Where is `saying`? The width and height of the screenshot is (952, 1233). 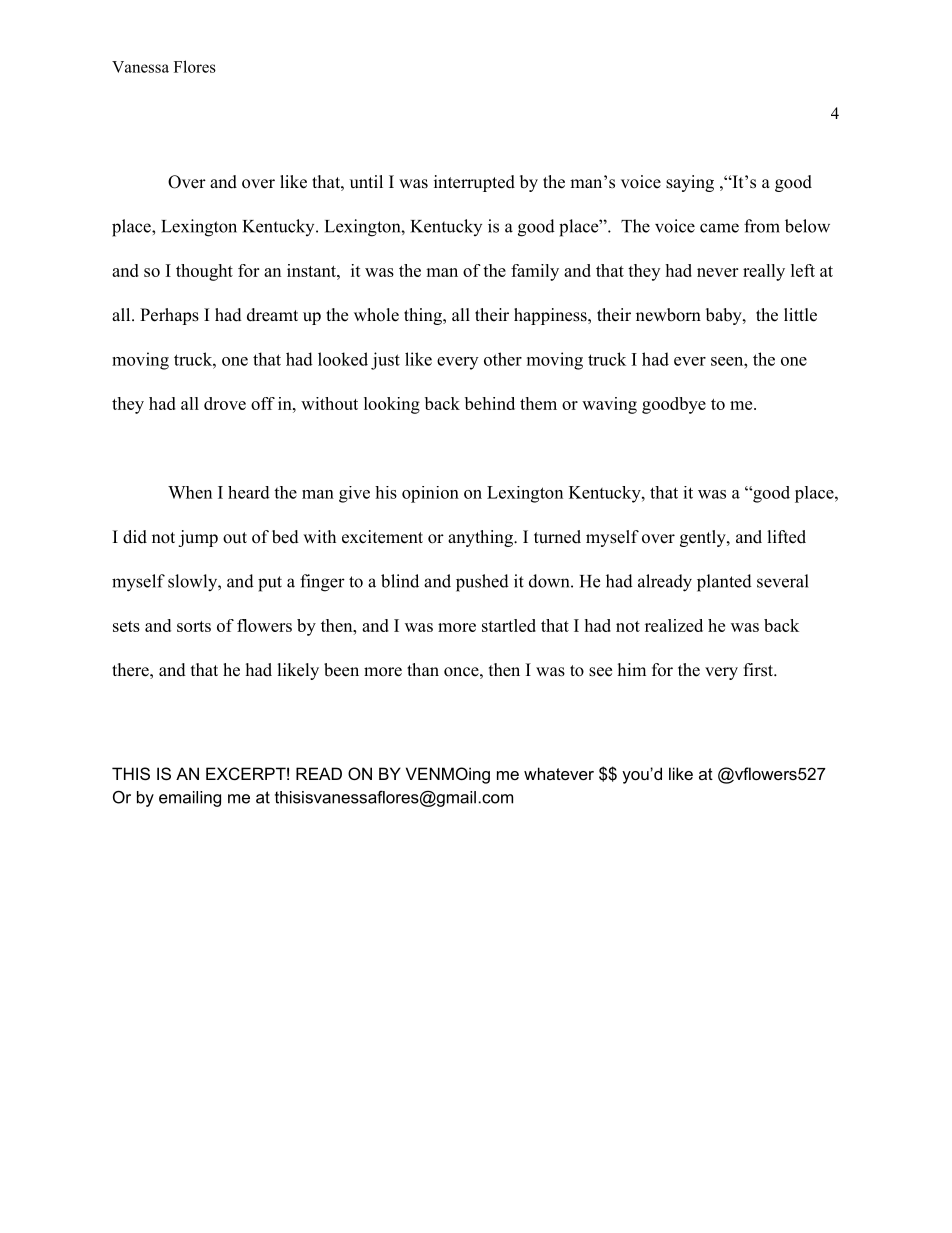
saying is located at coordinates (690, 183).
